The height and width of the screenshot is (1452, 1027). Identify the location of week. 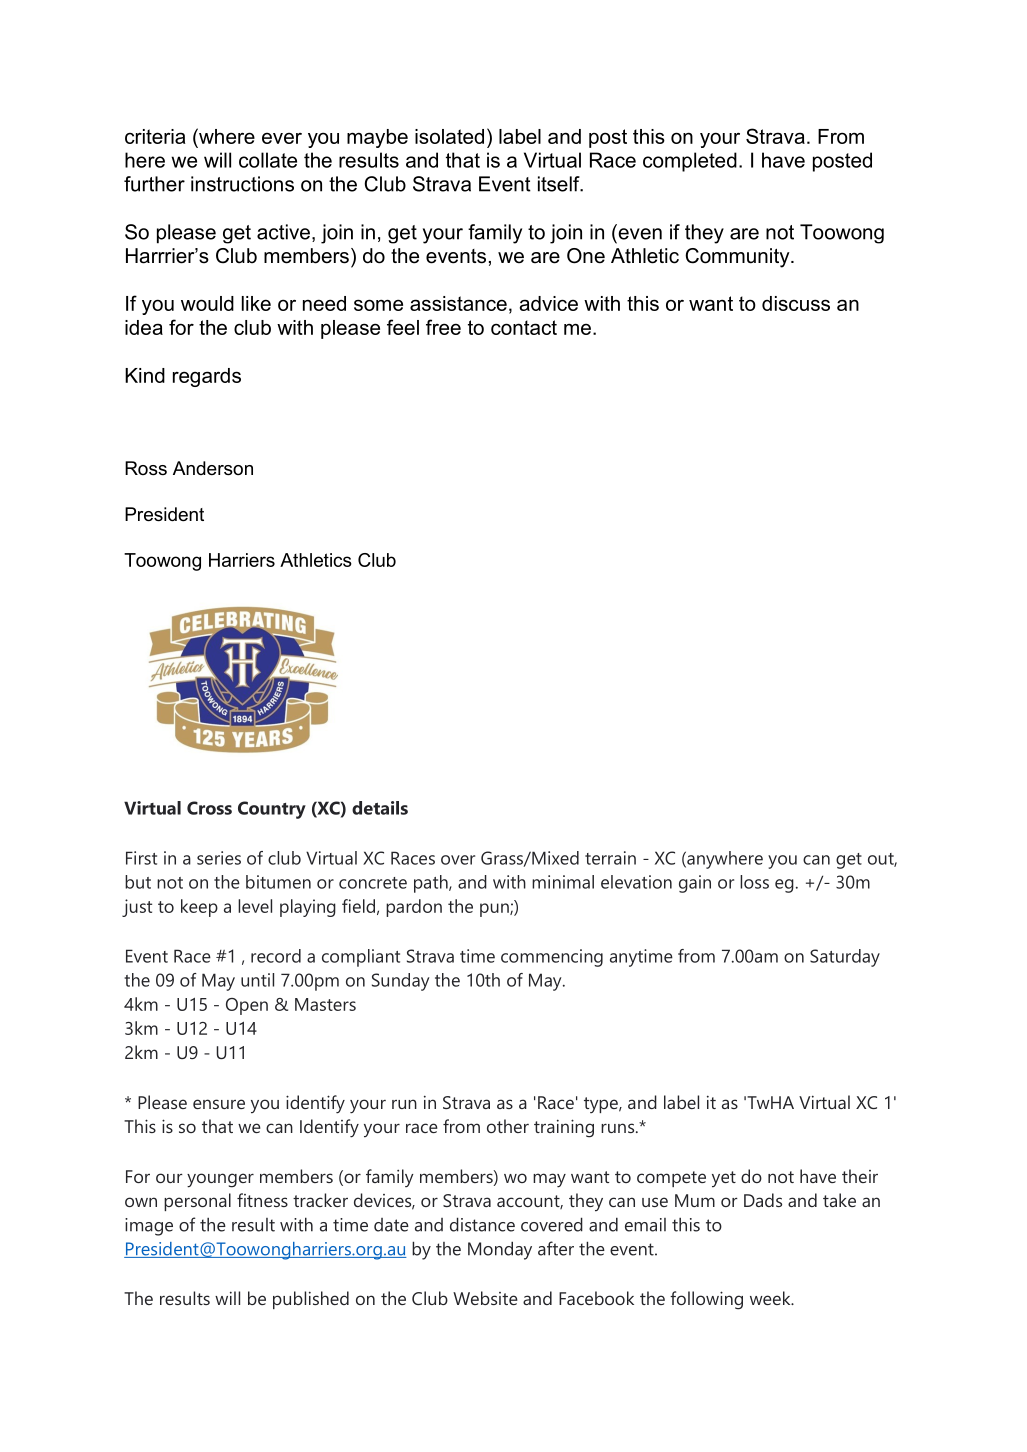
(771, 1298).
